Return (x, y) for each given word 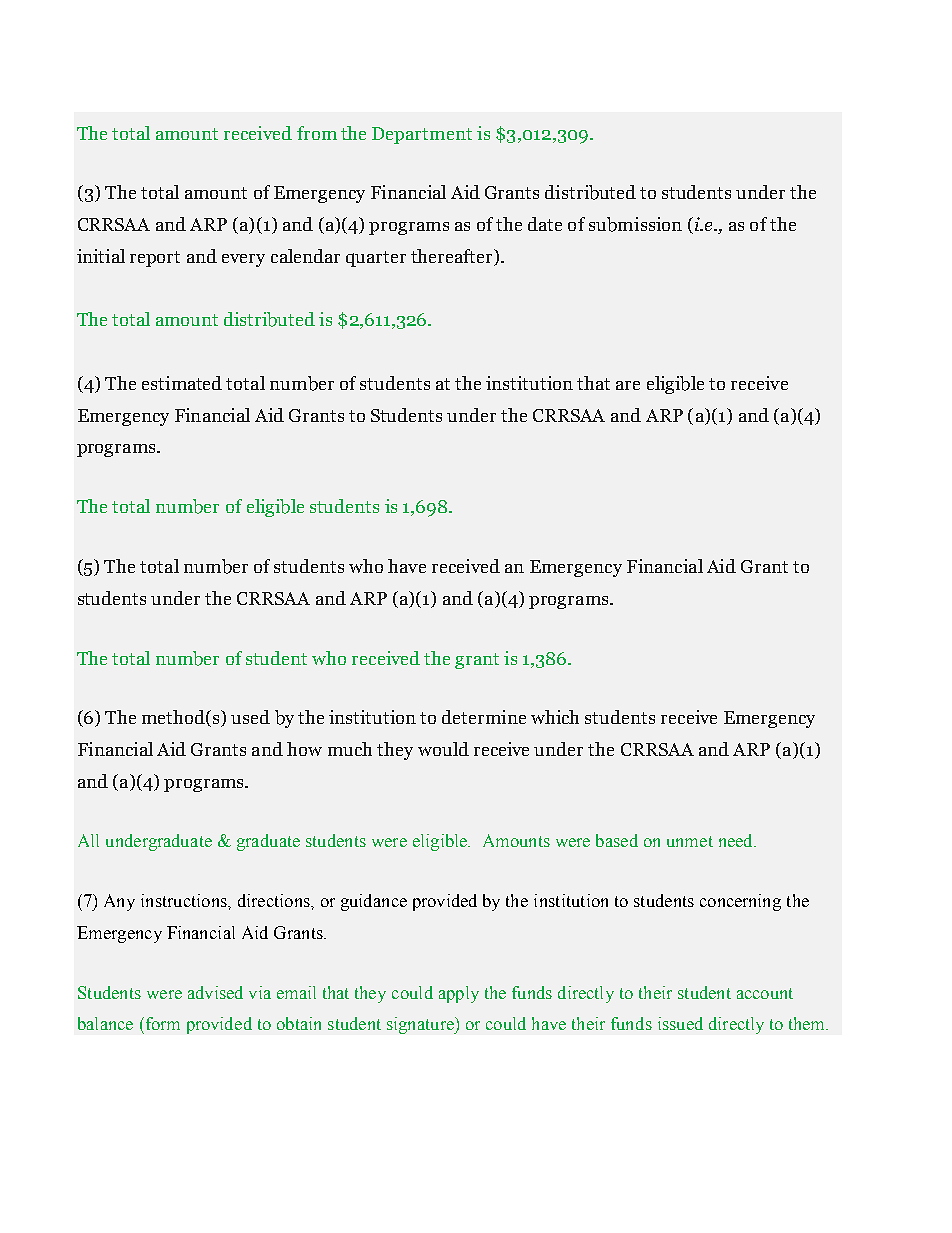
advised (215, 992)
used (250, 717)
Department (422, 135)
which (555, 717)
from (317, 133)
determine (484, 717)
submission (635, 224)
